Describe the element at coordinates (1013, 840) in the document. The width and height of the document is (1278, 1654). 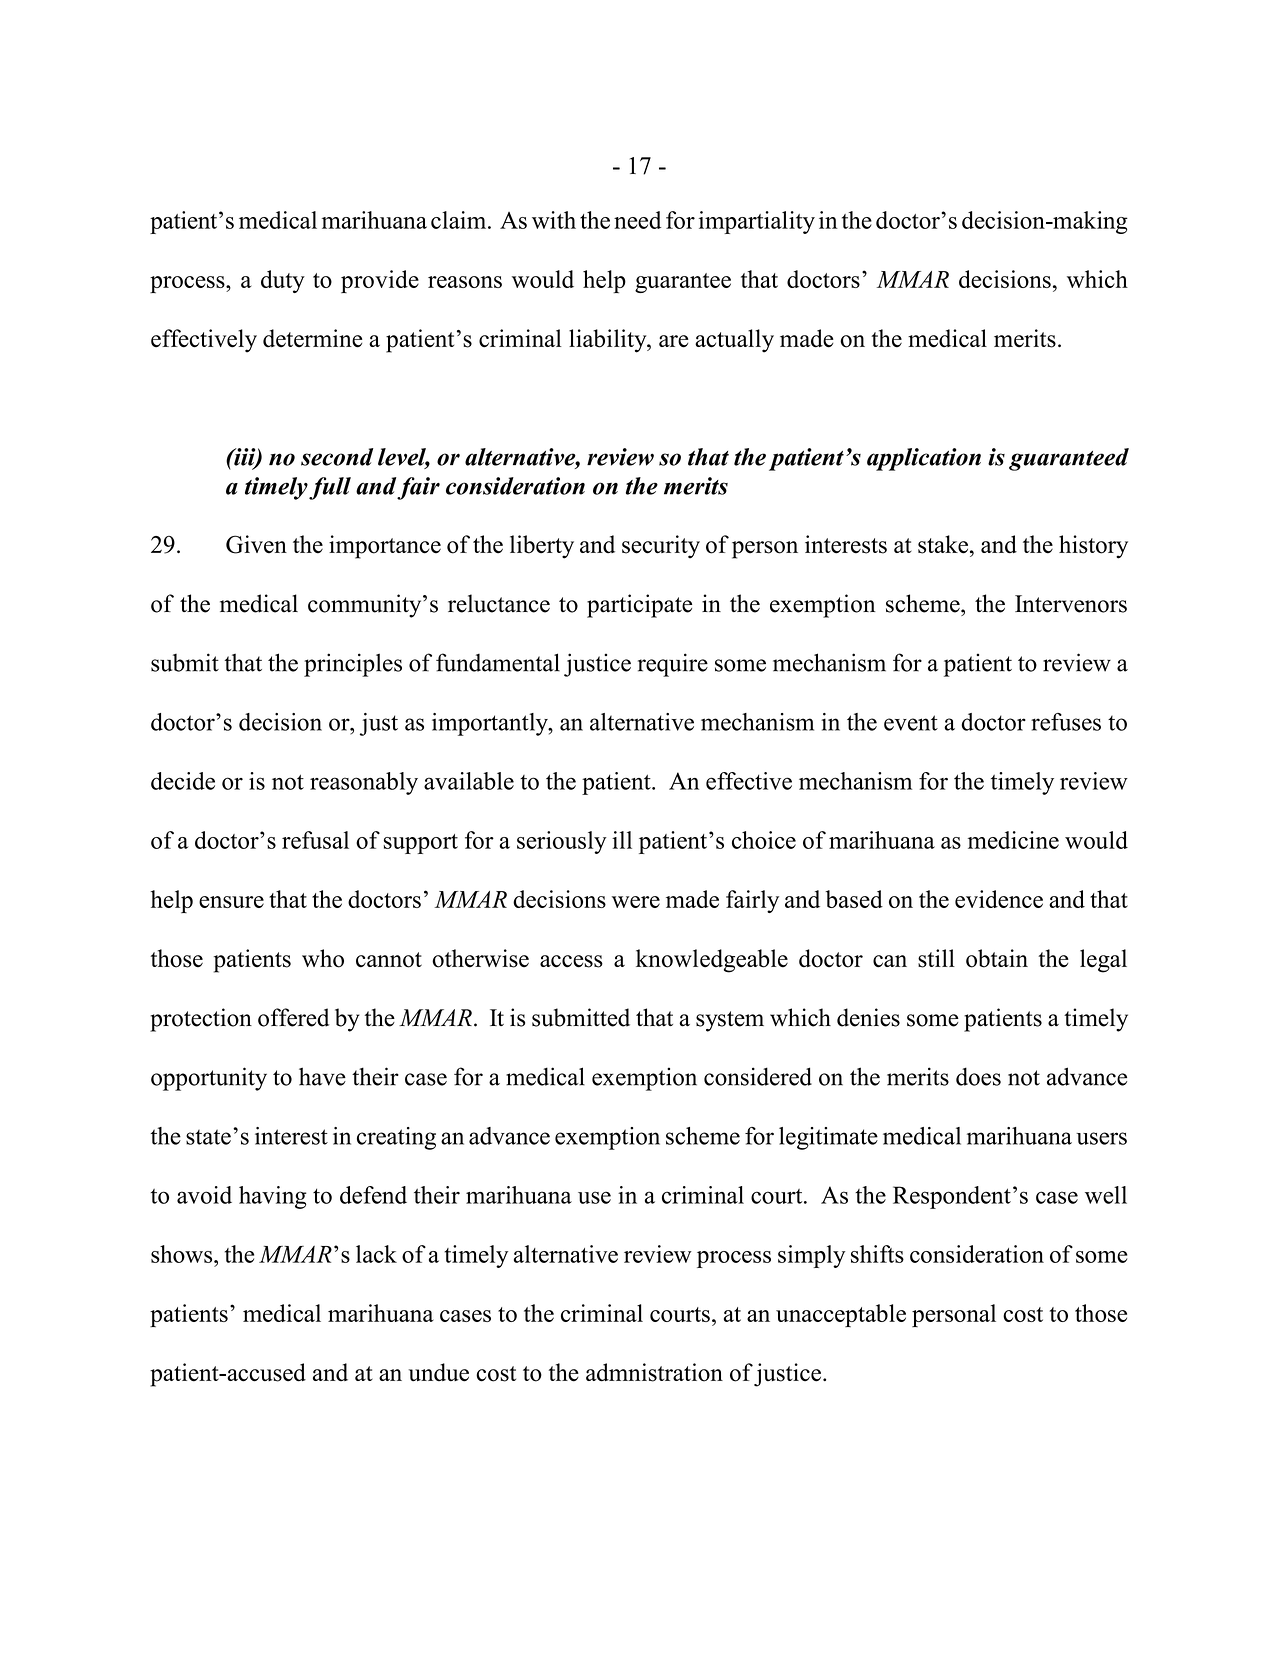
I see `medicine` at that location.
